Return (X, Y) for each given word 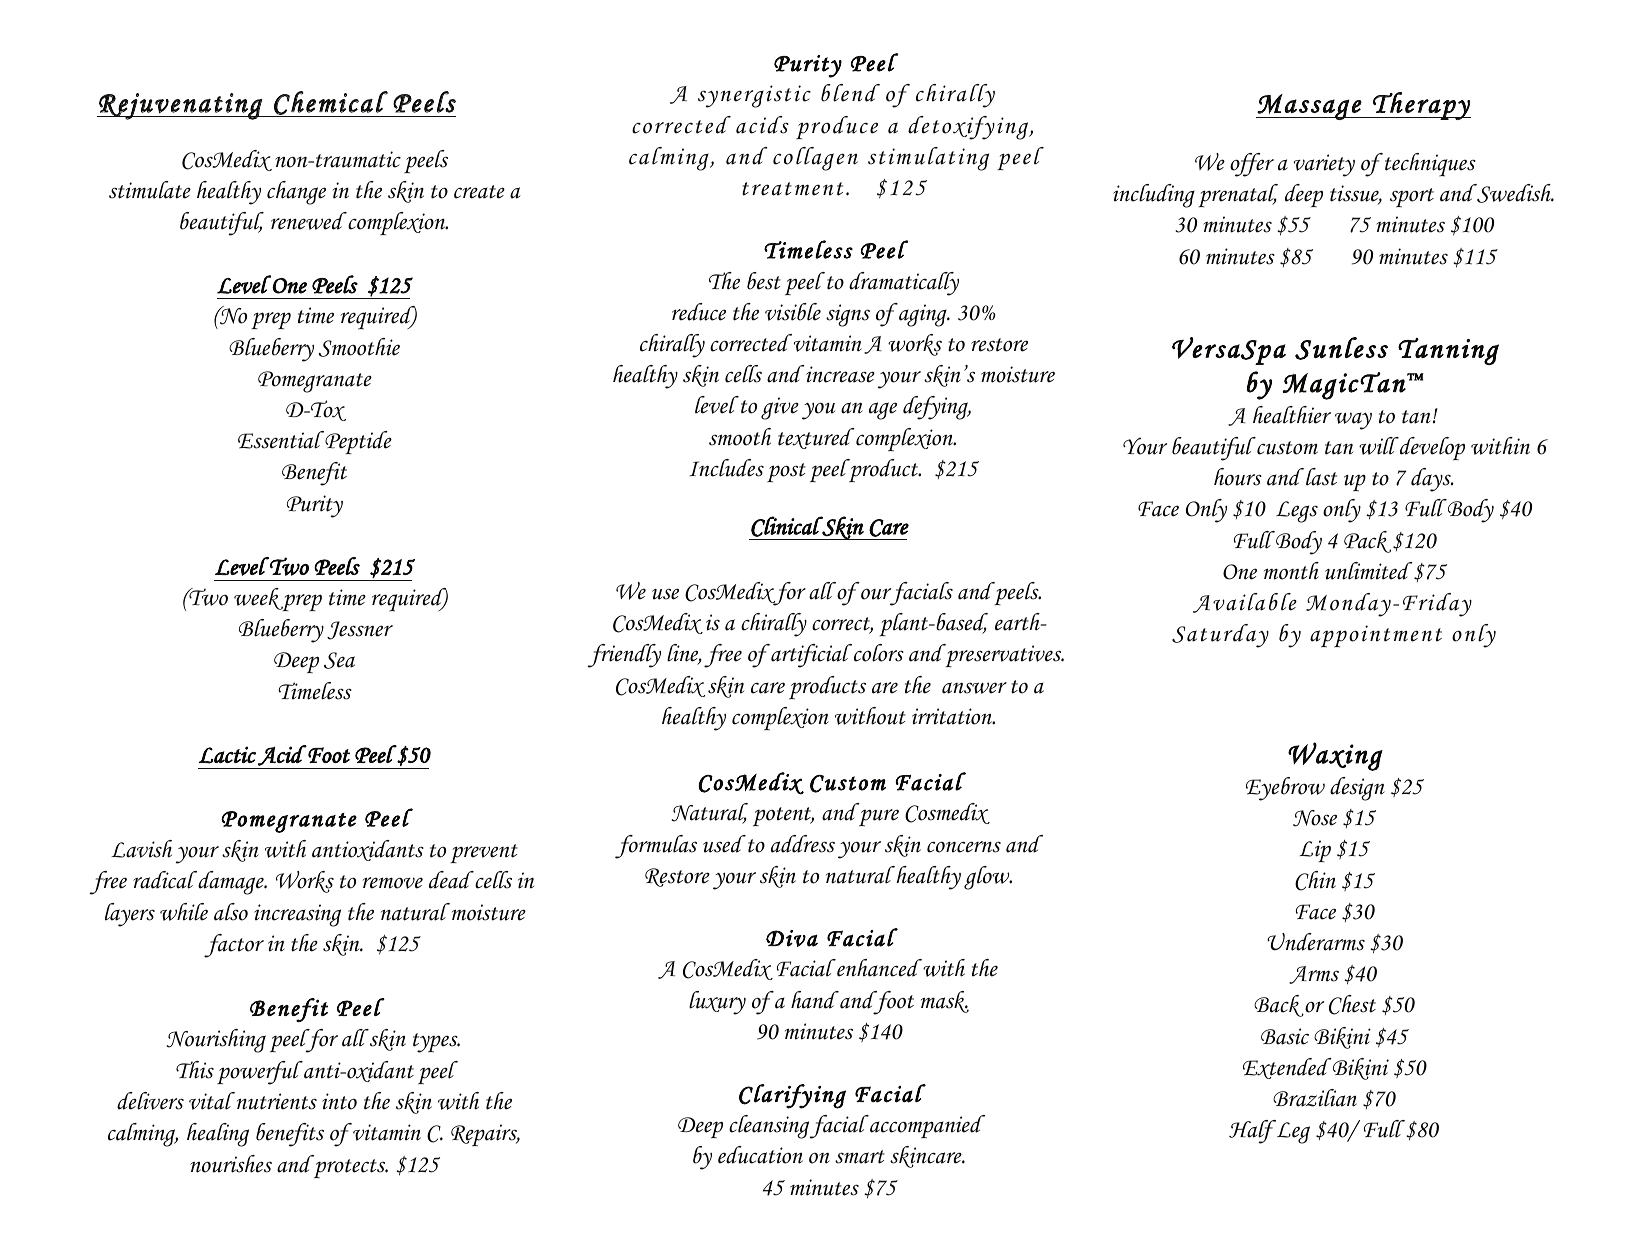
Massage (1310, 107)
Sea (339, 660)
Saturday (1220, 636)
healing (218, 1135)
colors (879, 653)
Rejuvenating (180, 106)
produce (837, 127)
